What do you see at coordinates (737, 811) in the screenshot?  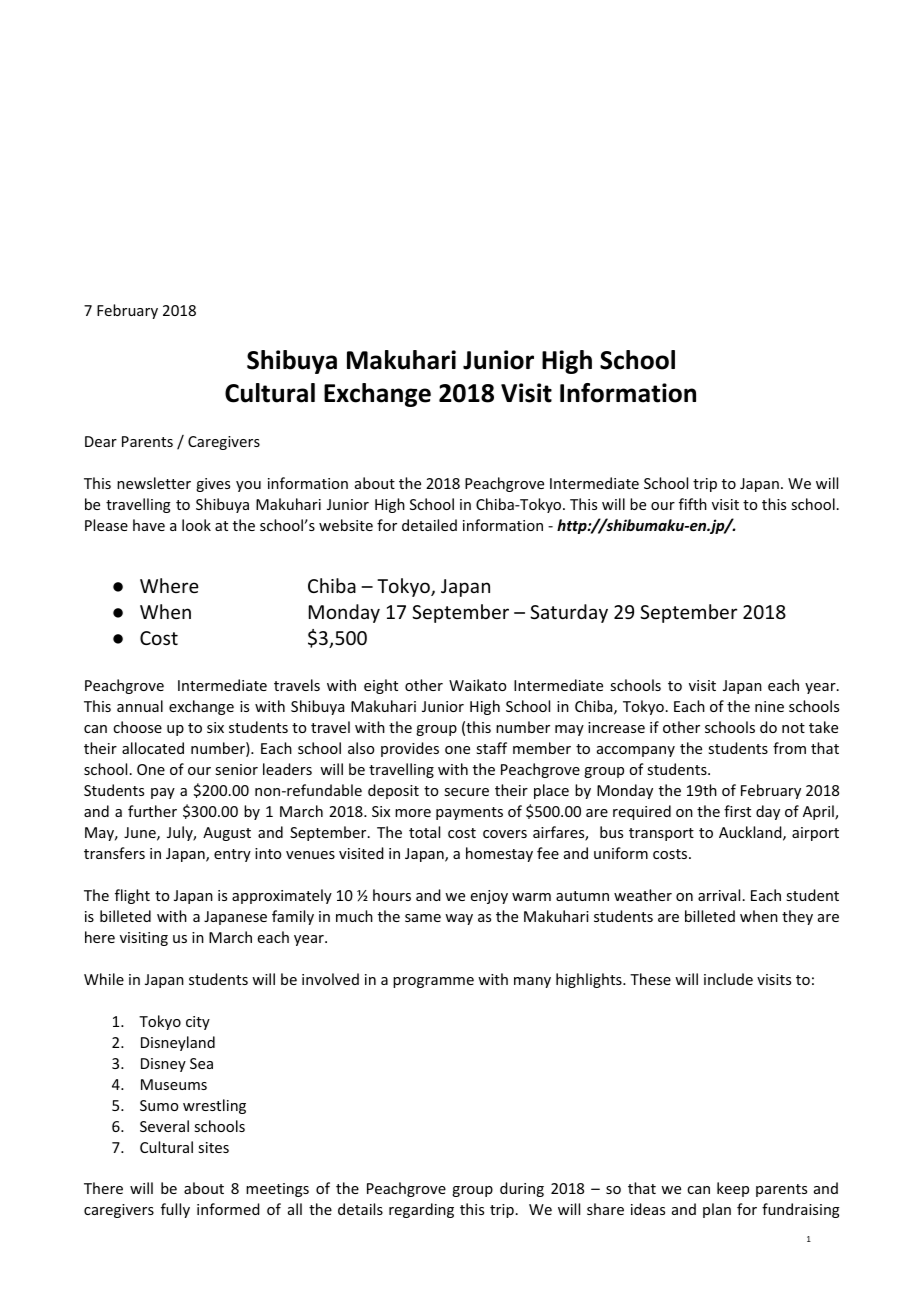 I see `first` at bounding box center [737, 811].
